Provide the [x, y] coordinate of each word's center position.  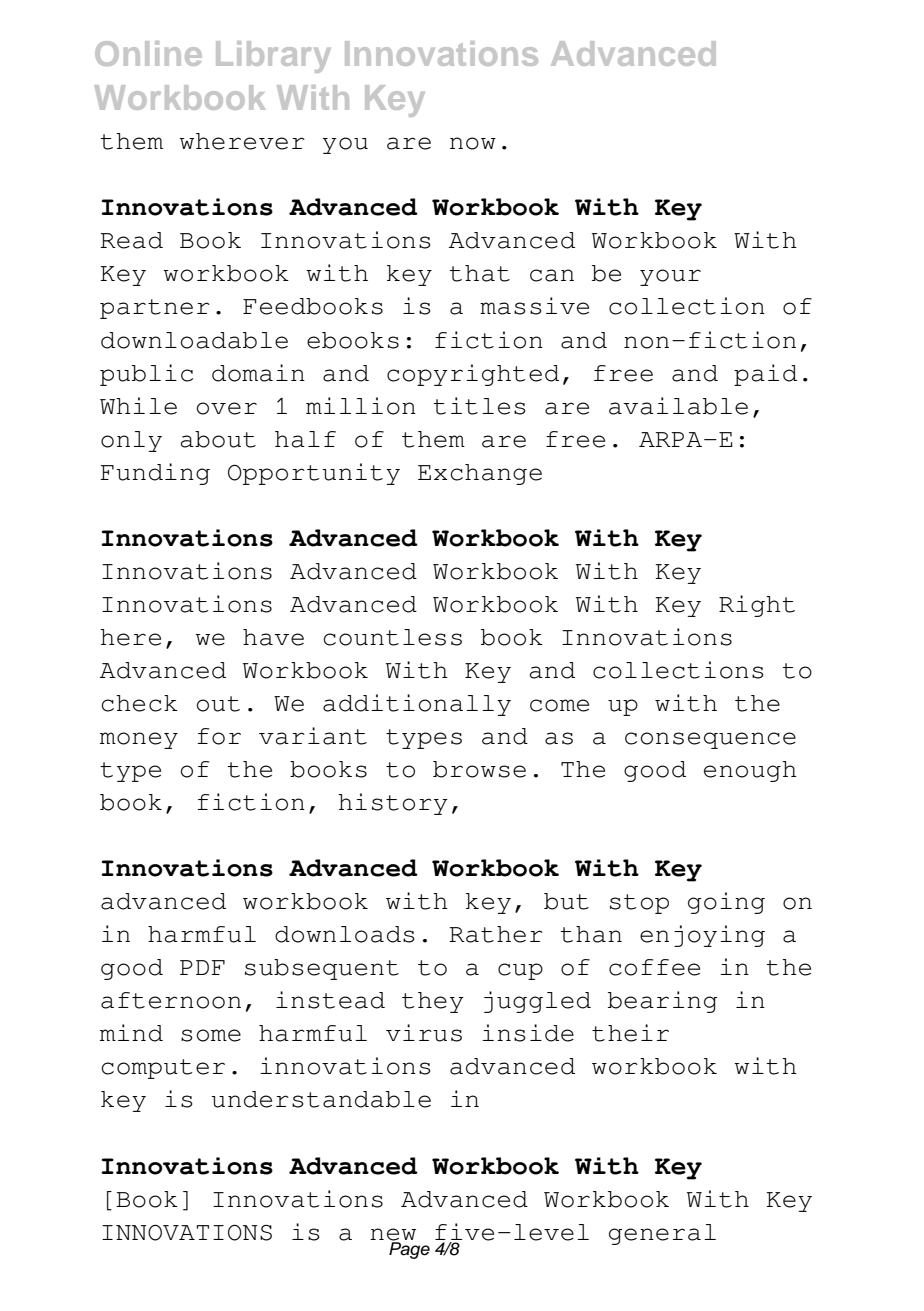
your [670, 277]
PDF [202, 967]
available [678, 406]
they [433, 1002]
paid [765, 375]
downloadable [194, 340]
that [479, 273]
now [473, 143]
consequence [710, 740]
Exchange [480, 474]
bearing [663, 1002]
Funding [155, 474]
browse [479, 769]
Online [148, 53]
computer [163, 1069]
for [219, 736]
